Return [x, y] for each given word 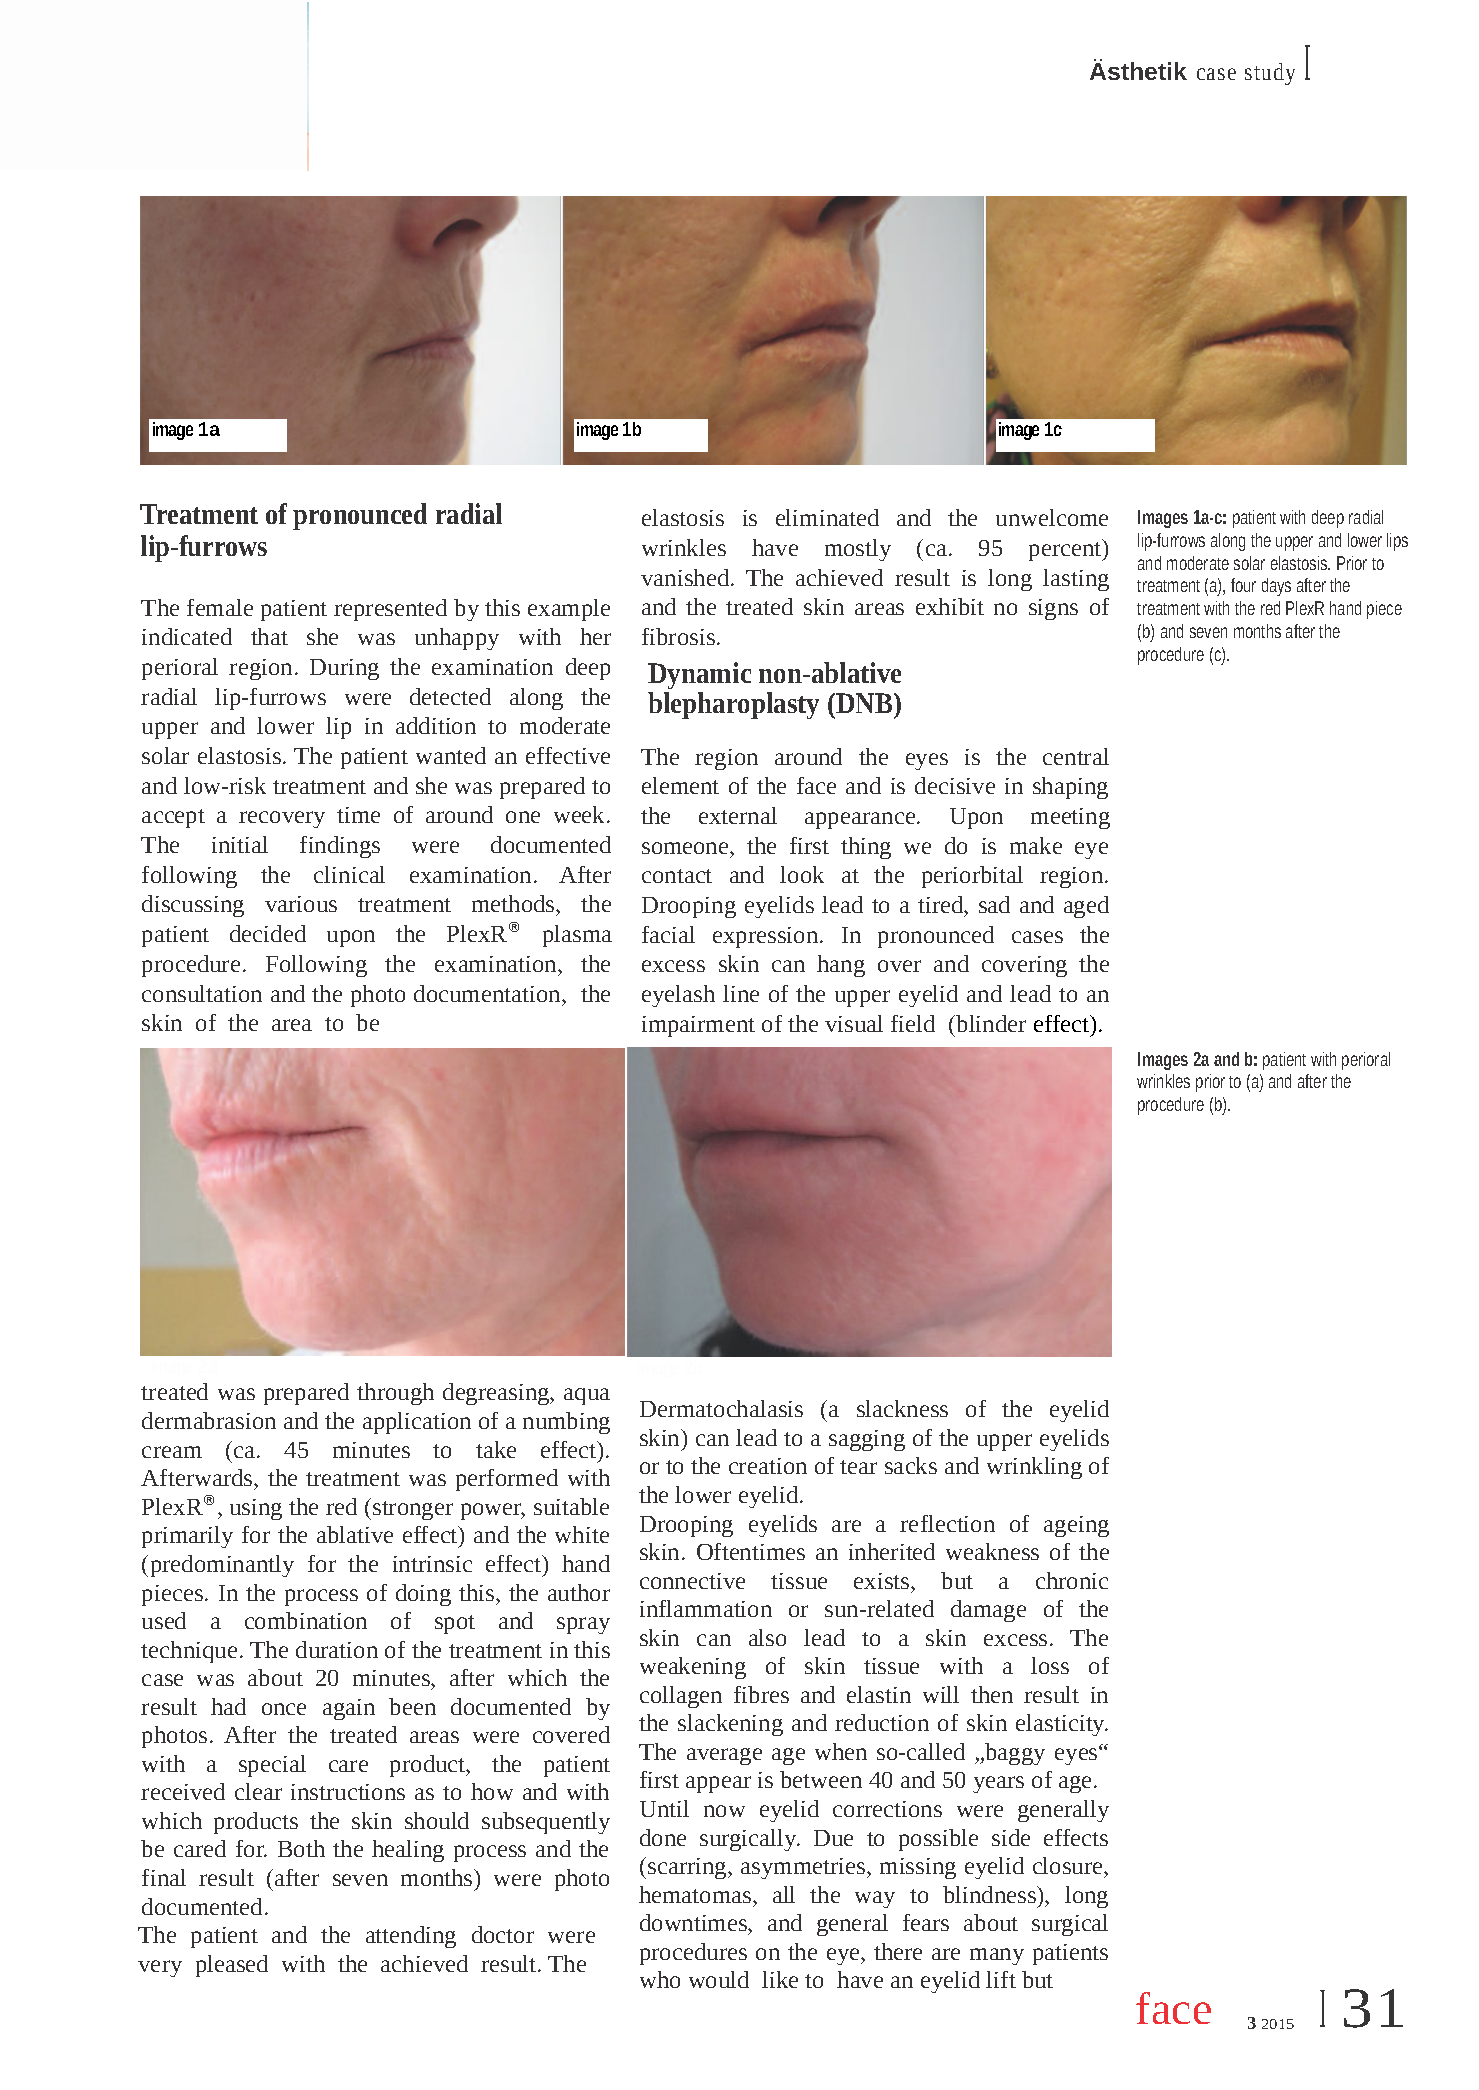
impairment [698, 1026]
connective [692, 1581]
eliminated [827, 517]
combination [306, 1620]
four [1243, 585]
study [1270, 74]
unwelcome [1052, 517]
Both [301, 1848]
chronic [1072, 1580]
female [220, 607]
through [395, 1394]
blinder [990, 1023]
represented [390, 610]
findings [340, 847]
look [802, 874]
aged [1086, 907]
